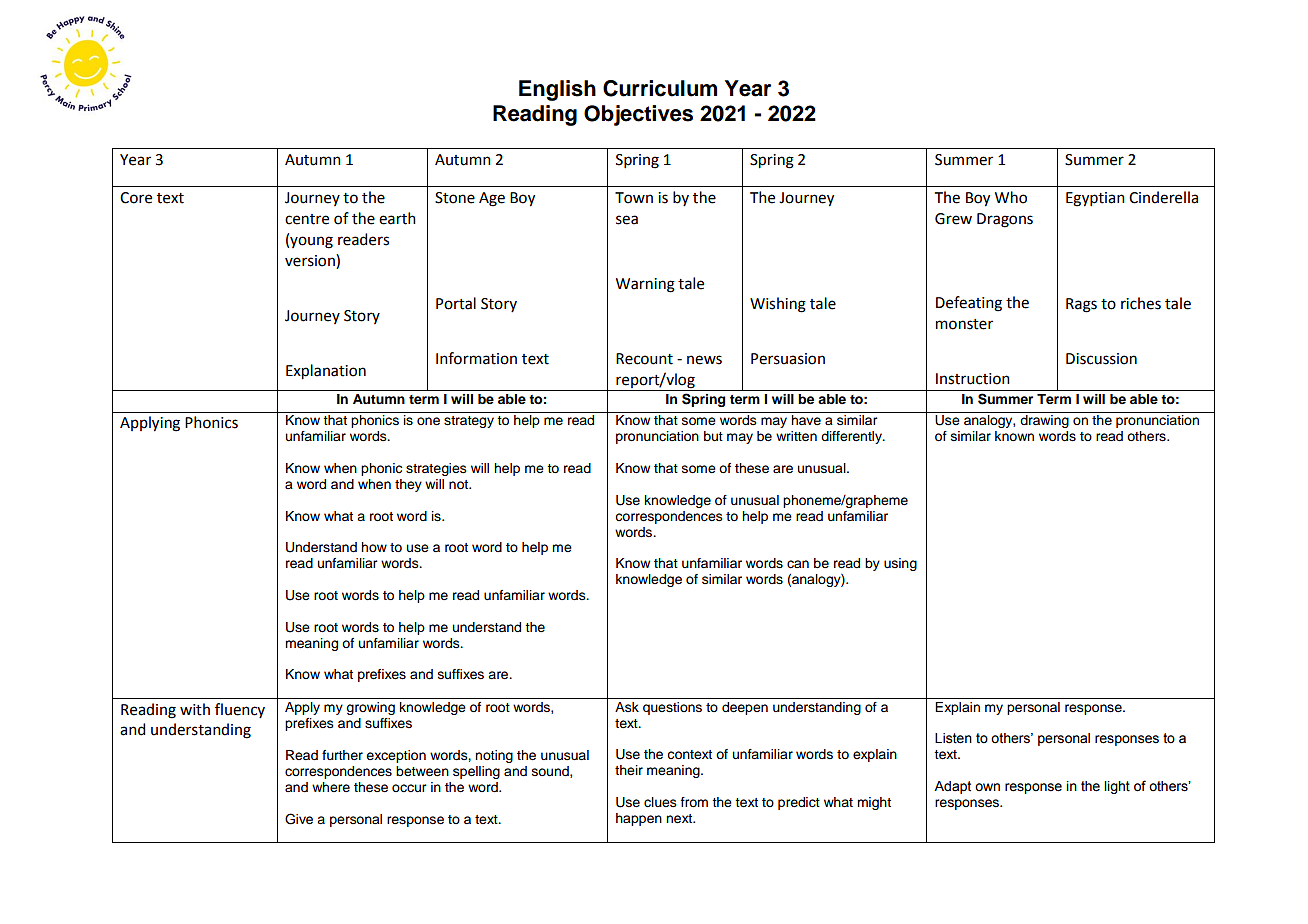 Image resolution: width=1308 pixels, height=924 pixels. Describe the element at coordinates (798, 564) in the screenshot. I see `can` at that location.
